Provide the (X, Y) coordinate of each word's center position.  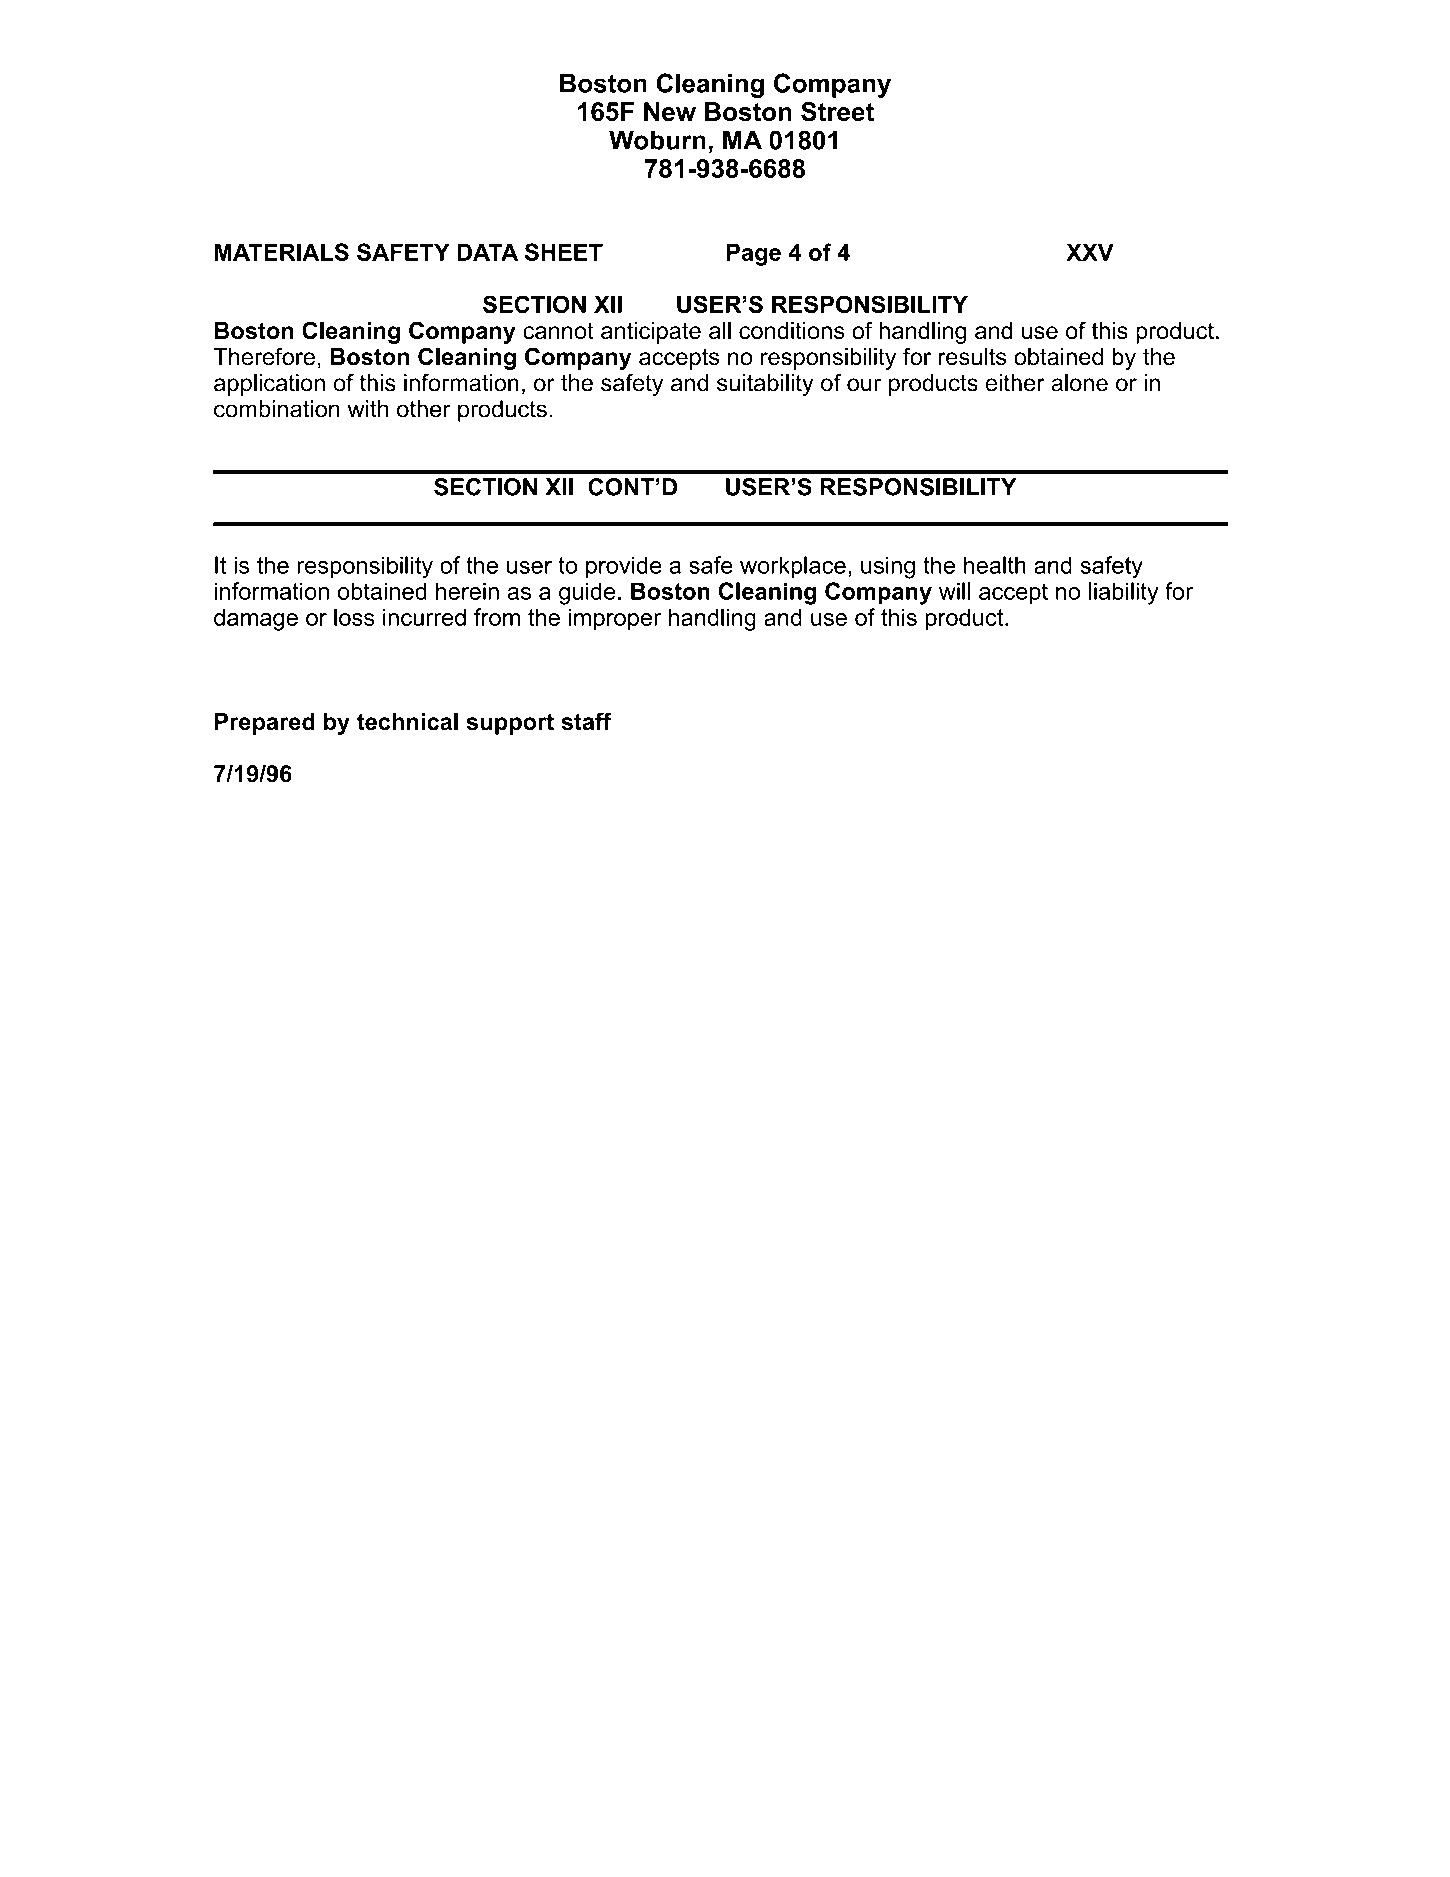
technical (407, 722)
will (954, 591)
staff (586, 721)
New (670, 111)
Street (837, 111)
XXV (1090, 252)
